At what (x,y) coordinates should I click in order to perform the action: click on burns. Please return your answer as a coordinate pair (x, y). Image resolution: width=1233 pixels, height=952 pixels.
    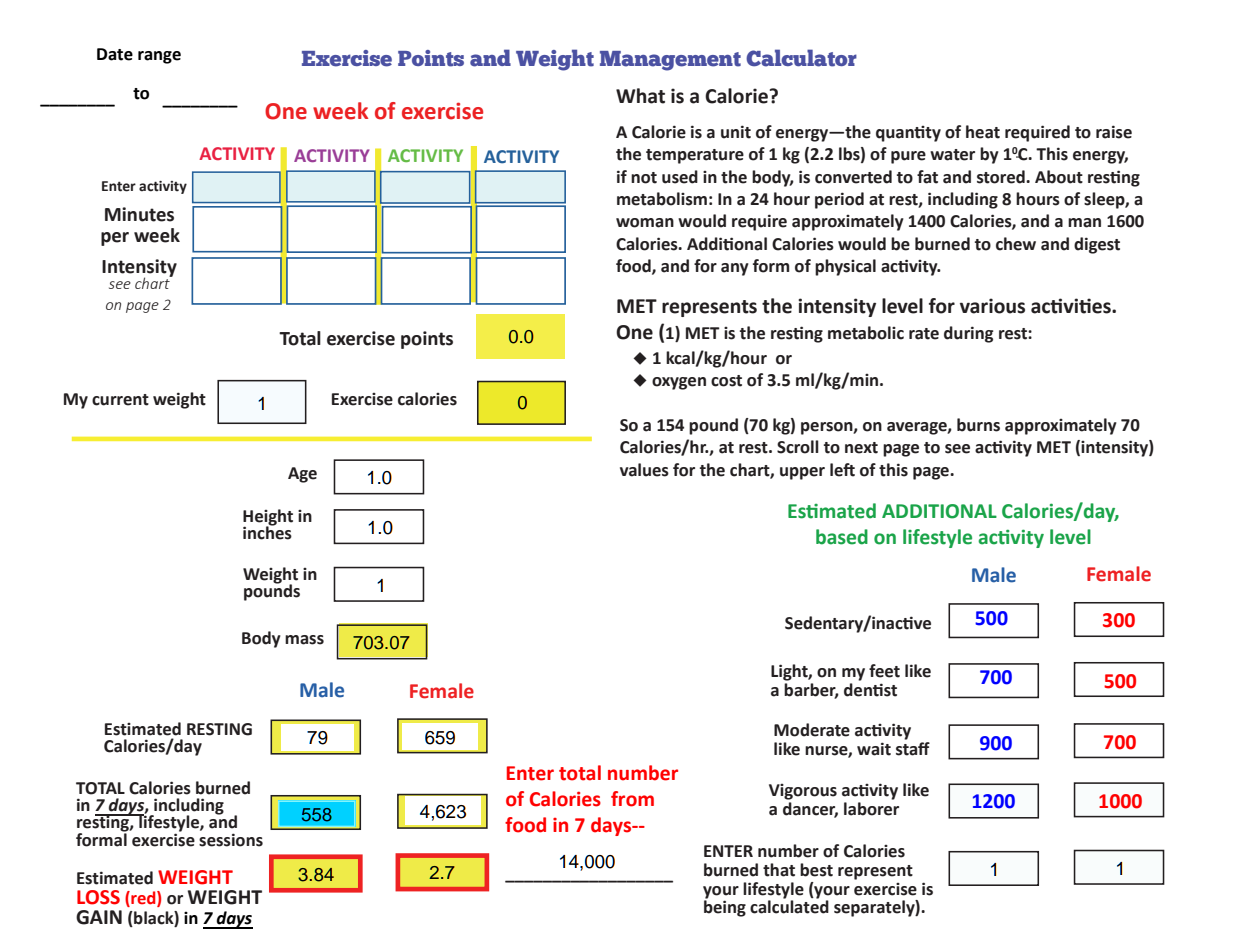
    Looking at the image, I should click on (978, 425).
